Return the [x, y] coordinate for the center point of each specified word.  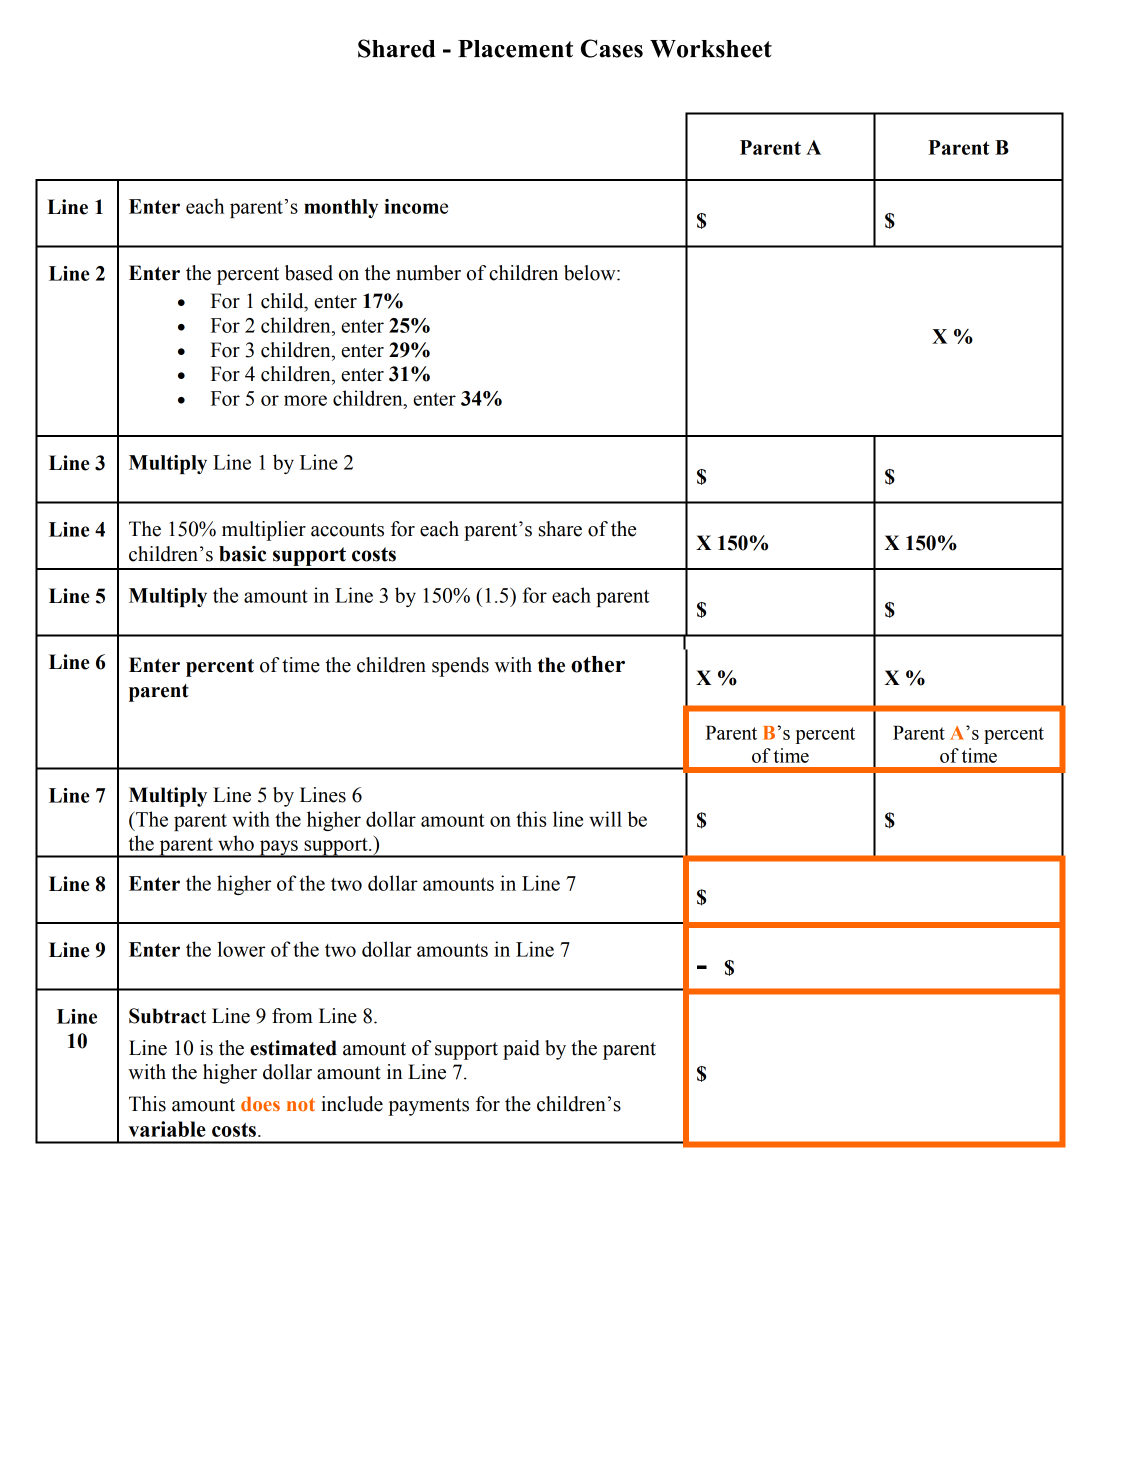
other [598, 664]
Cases [612, 48]
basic [242, 554]
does [260, 1104]
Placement [515, 49]
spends [460, 667]
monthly [341, 208]
